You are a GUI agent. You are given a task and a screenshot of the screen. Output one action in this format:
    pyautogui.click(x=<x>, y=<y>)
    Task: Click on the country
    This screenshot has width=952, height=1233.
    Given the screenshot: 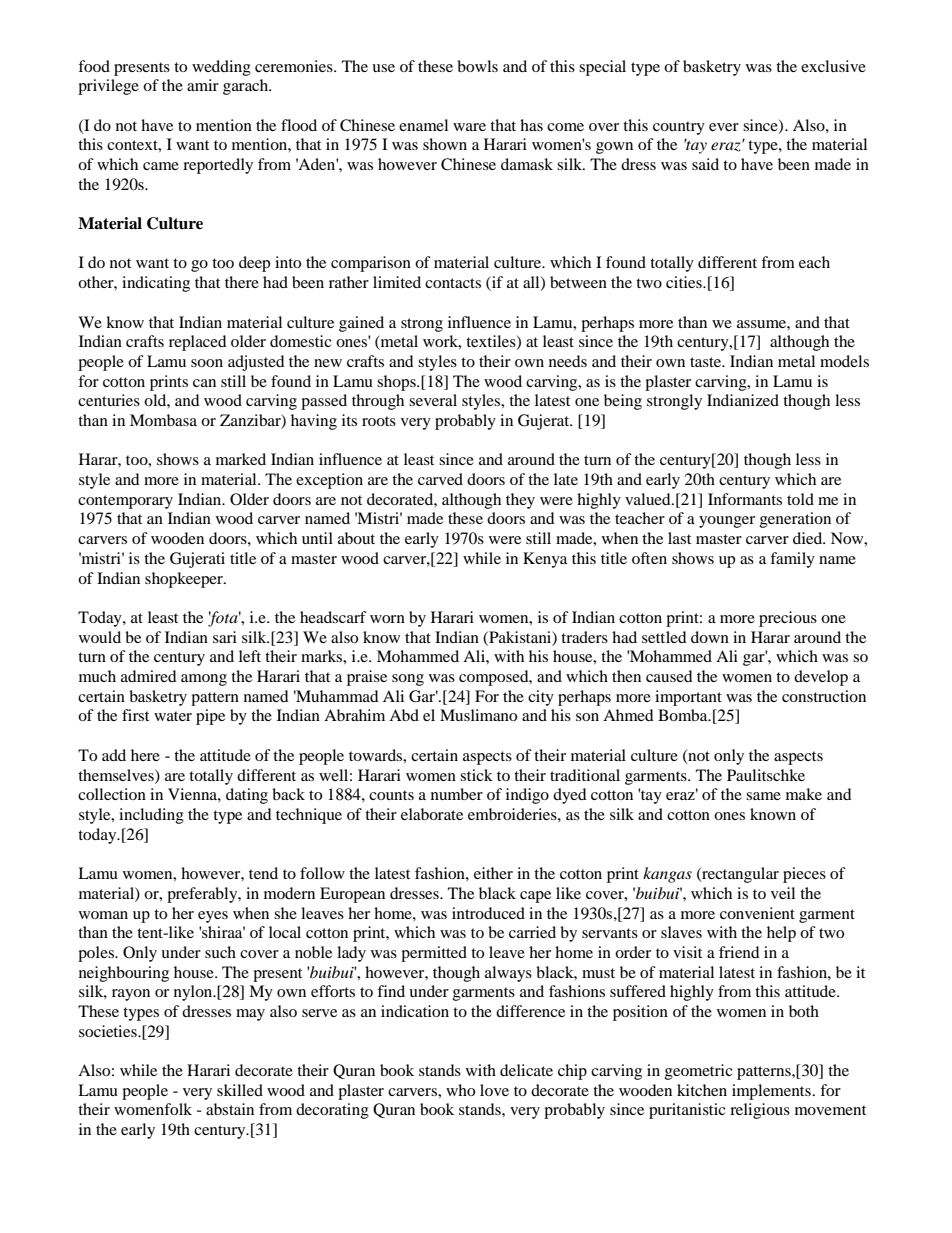 What is the action you would take?
    pyautogui.click(x=679, y=128)
